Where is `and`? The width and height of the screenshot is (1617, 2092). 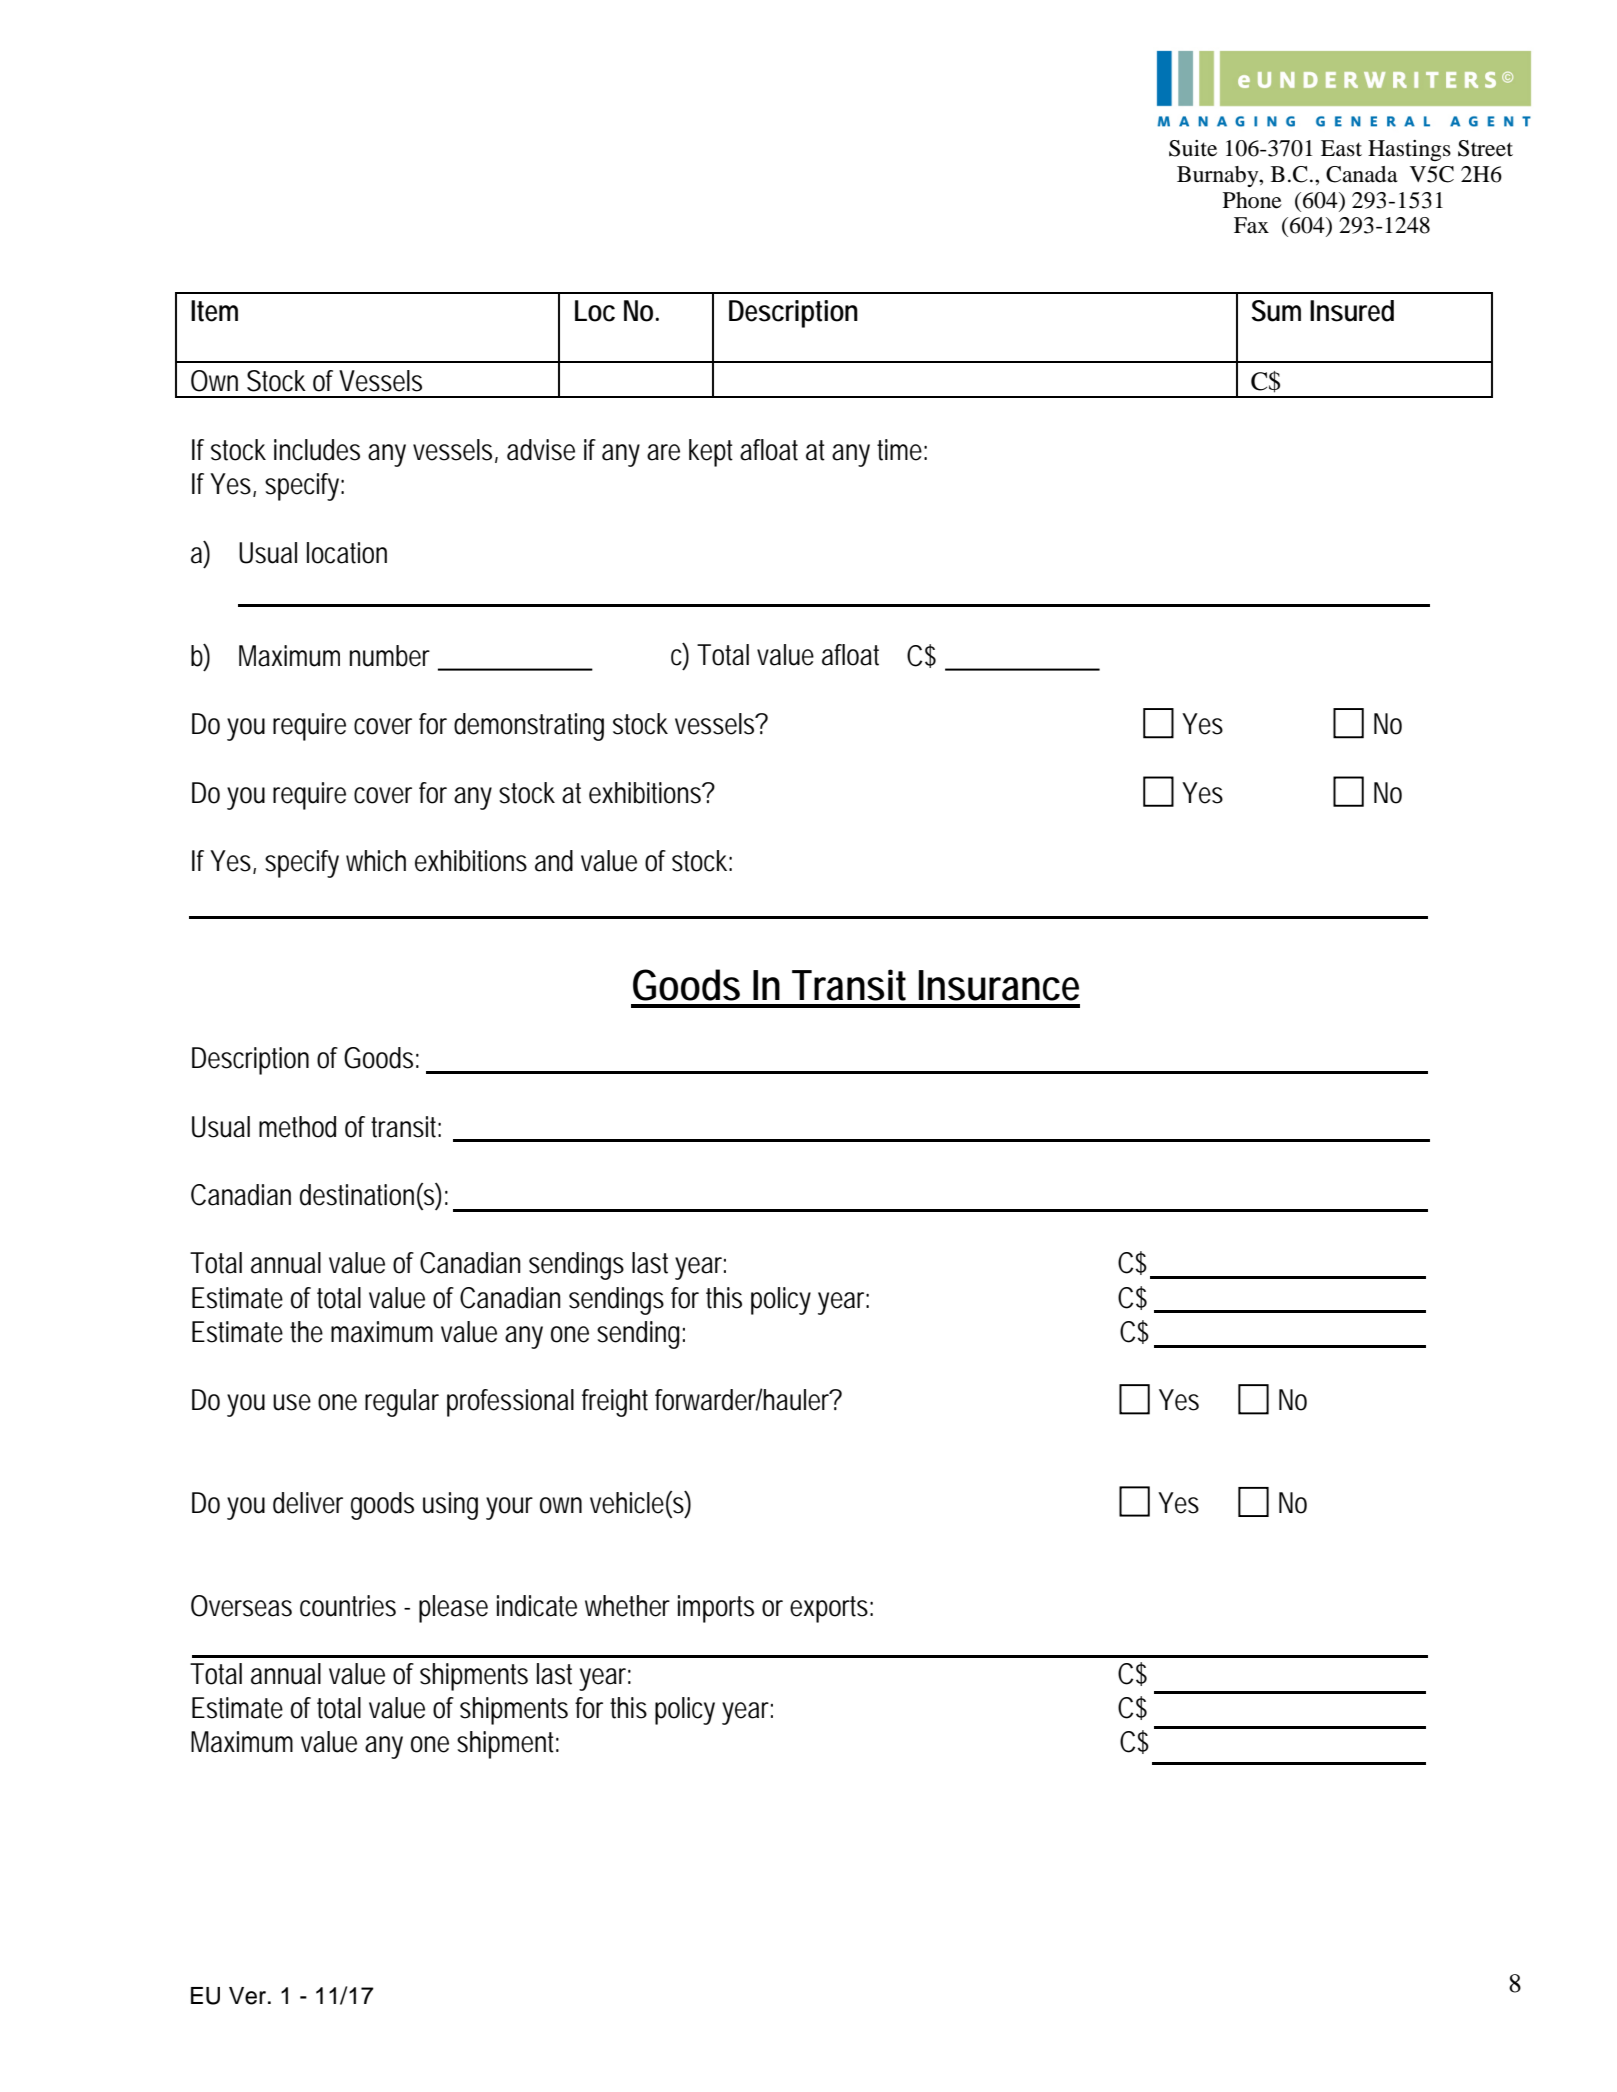 and is located at coordinates (554, 861).
